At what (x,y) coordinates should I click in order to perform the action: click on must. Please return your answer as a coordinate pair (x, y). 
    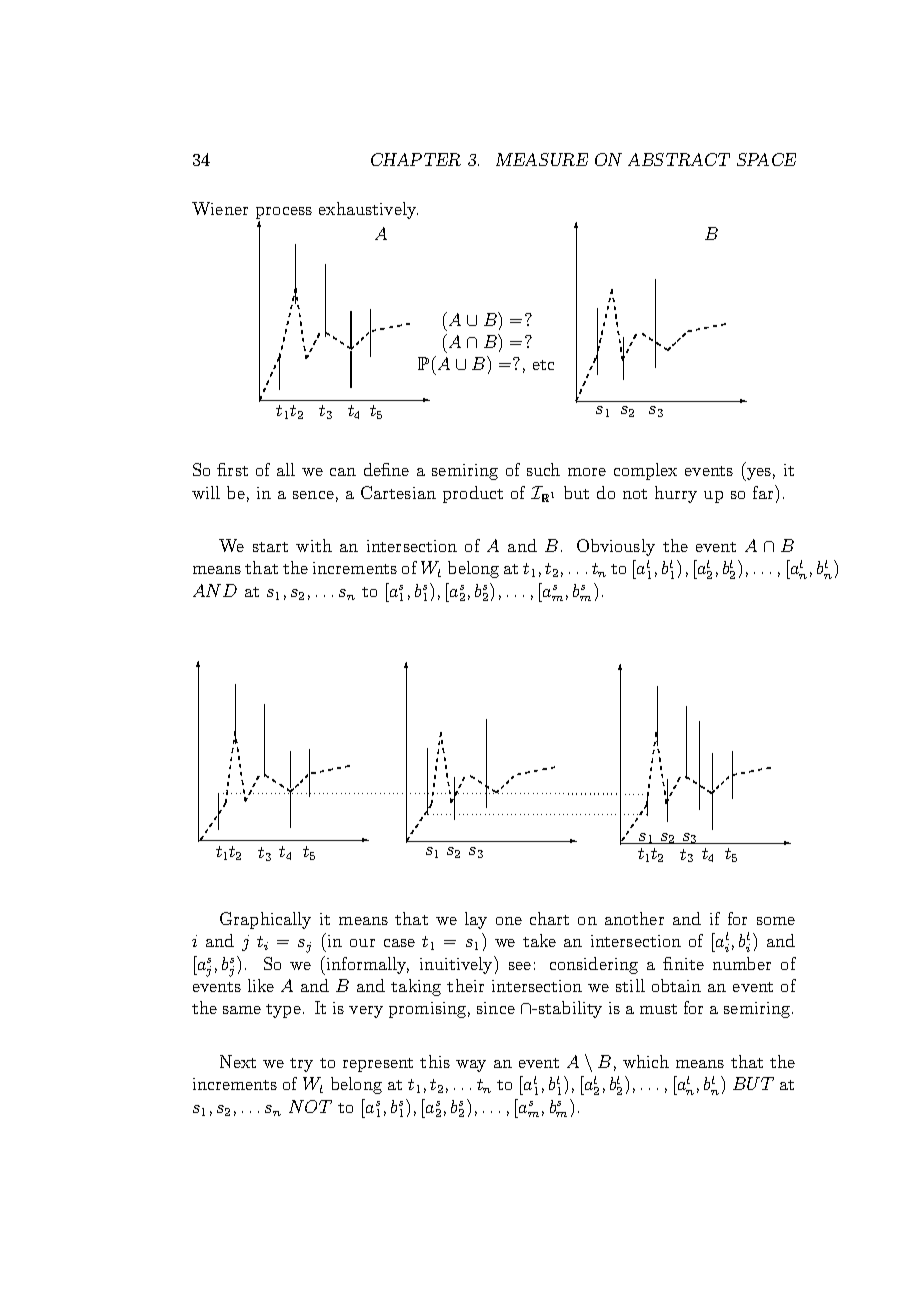
    Looking at the image, I should click on (658, 1009).
